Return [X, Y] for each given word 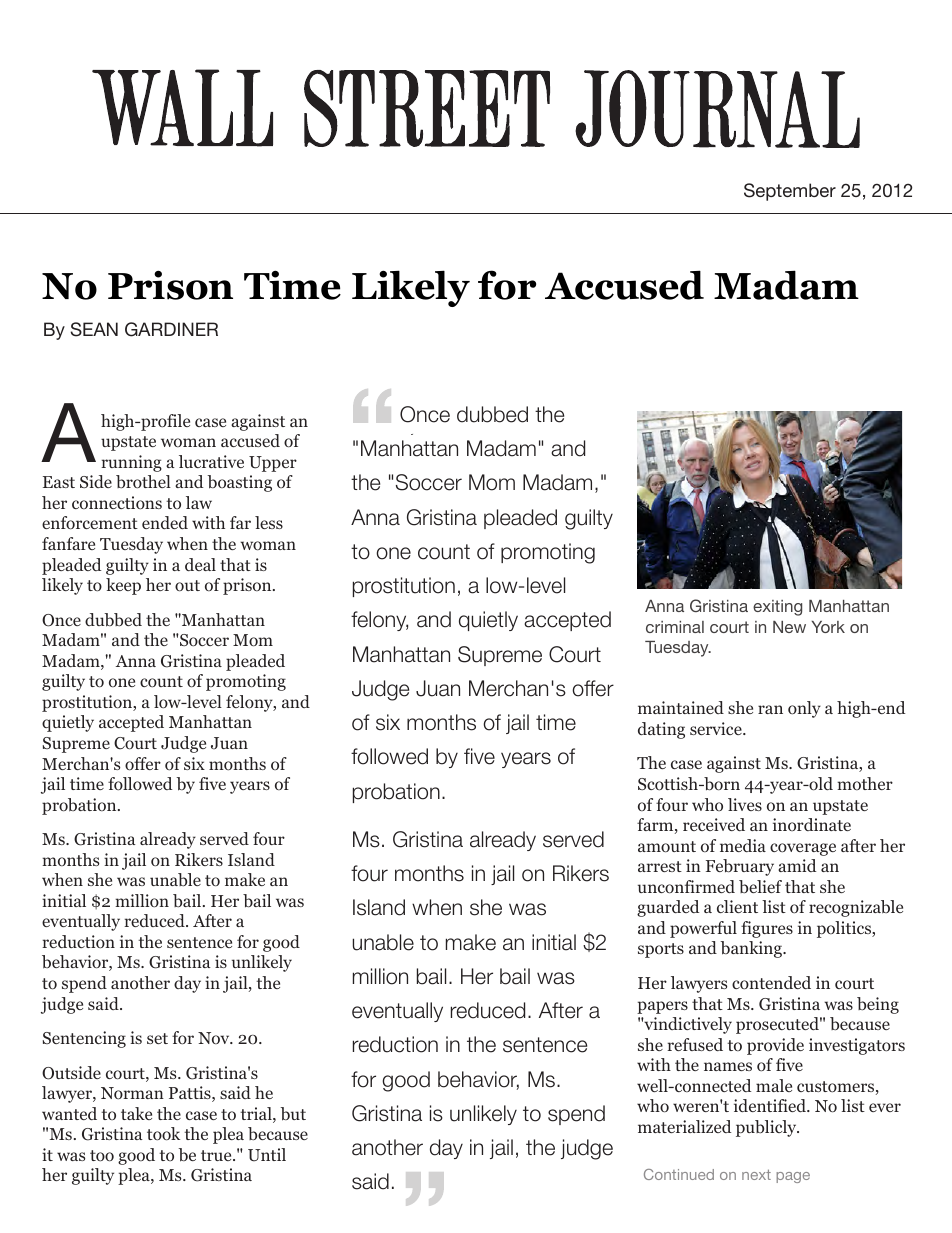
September [790, 192]
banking [752, 949]
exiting [777, 608]
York [828, 627]
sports [661, 950]
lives [745, 804]
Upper [273, 464]
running [131, 463]
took [163, 1134]
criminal [675, 627]
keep [123, 586]
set [157, 1038]
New [789, 627]
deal [200, 564]
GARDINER [171, 329]
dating [661, 730]
